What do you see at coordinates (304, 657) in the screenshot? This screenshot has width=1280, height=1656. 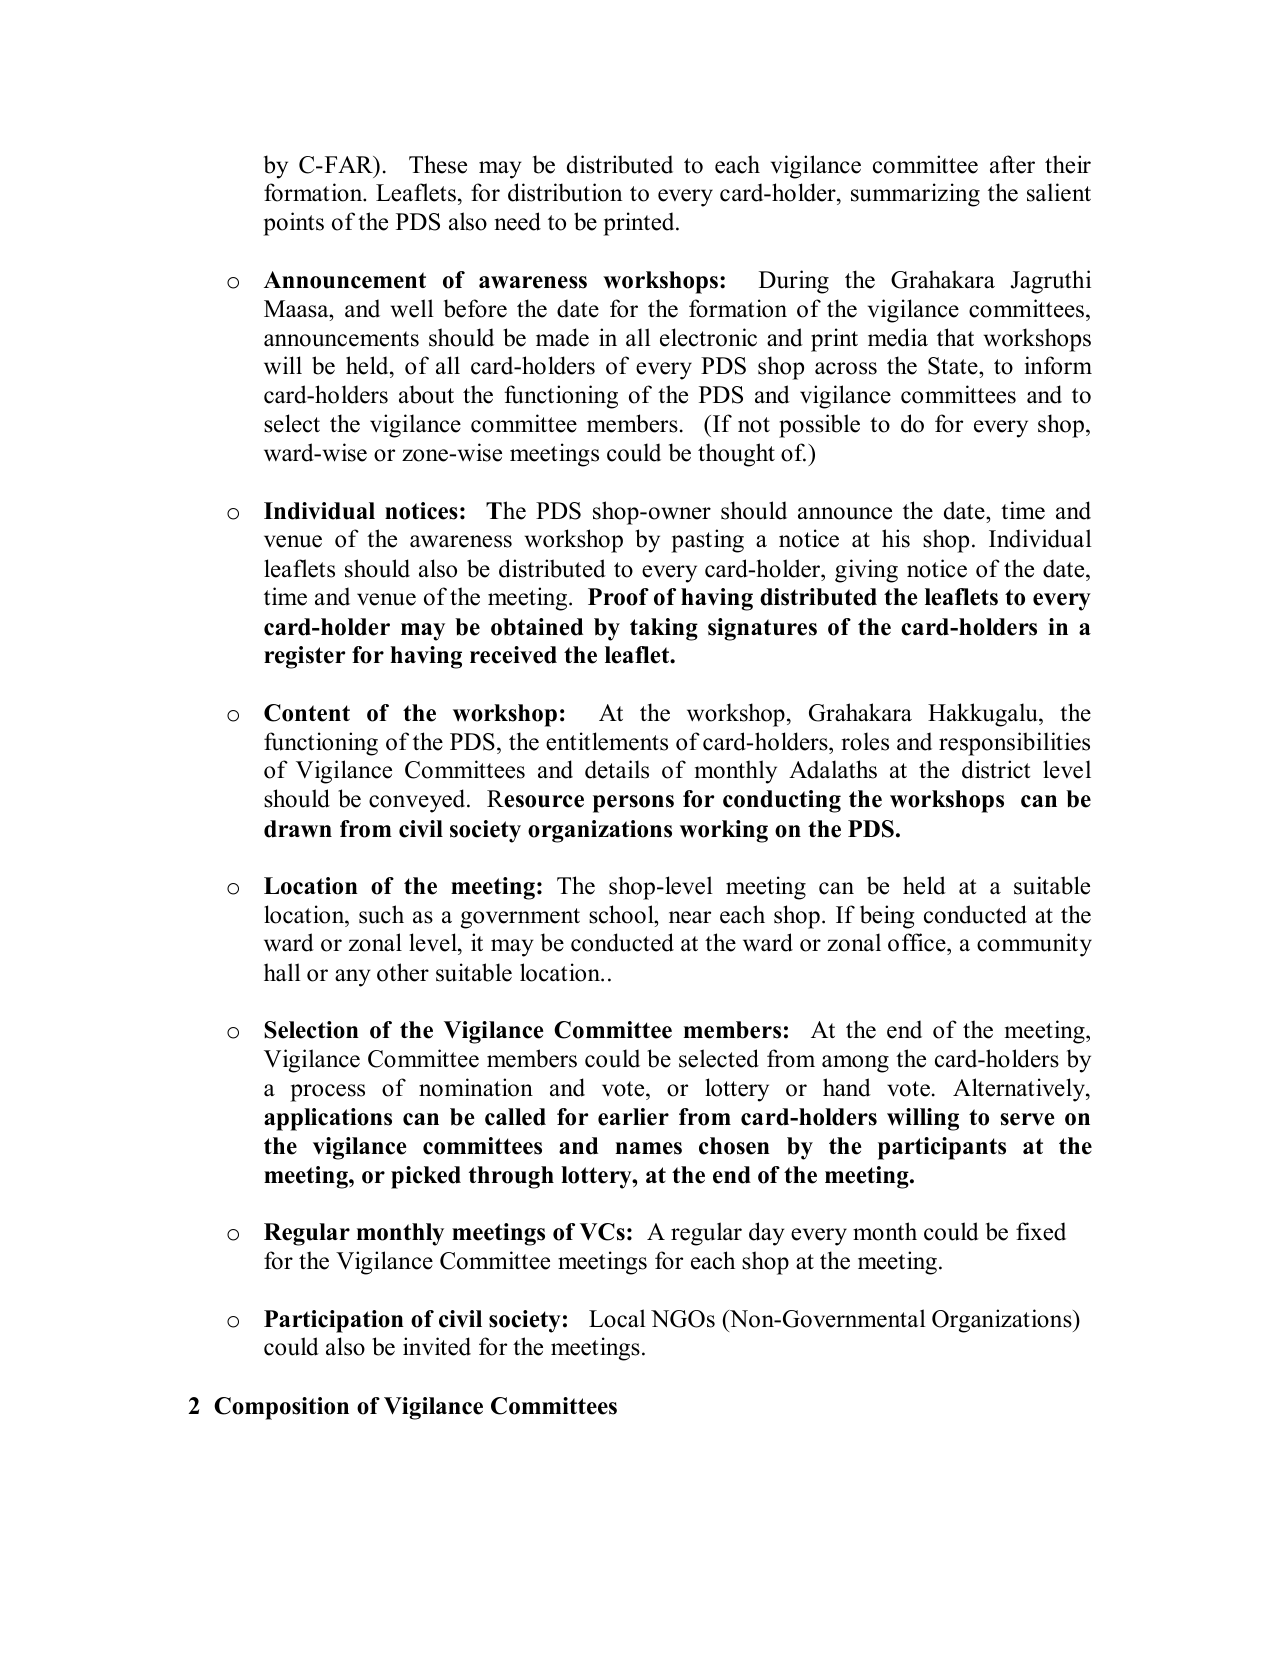 I see `register` at bounding box center [304, 657].
